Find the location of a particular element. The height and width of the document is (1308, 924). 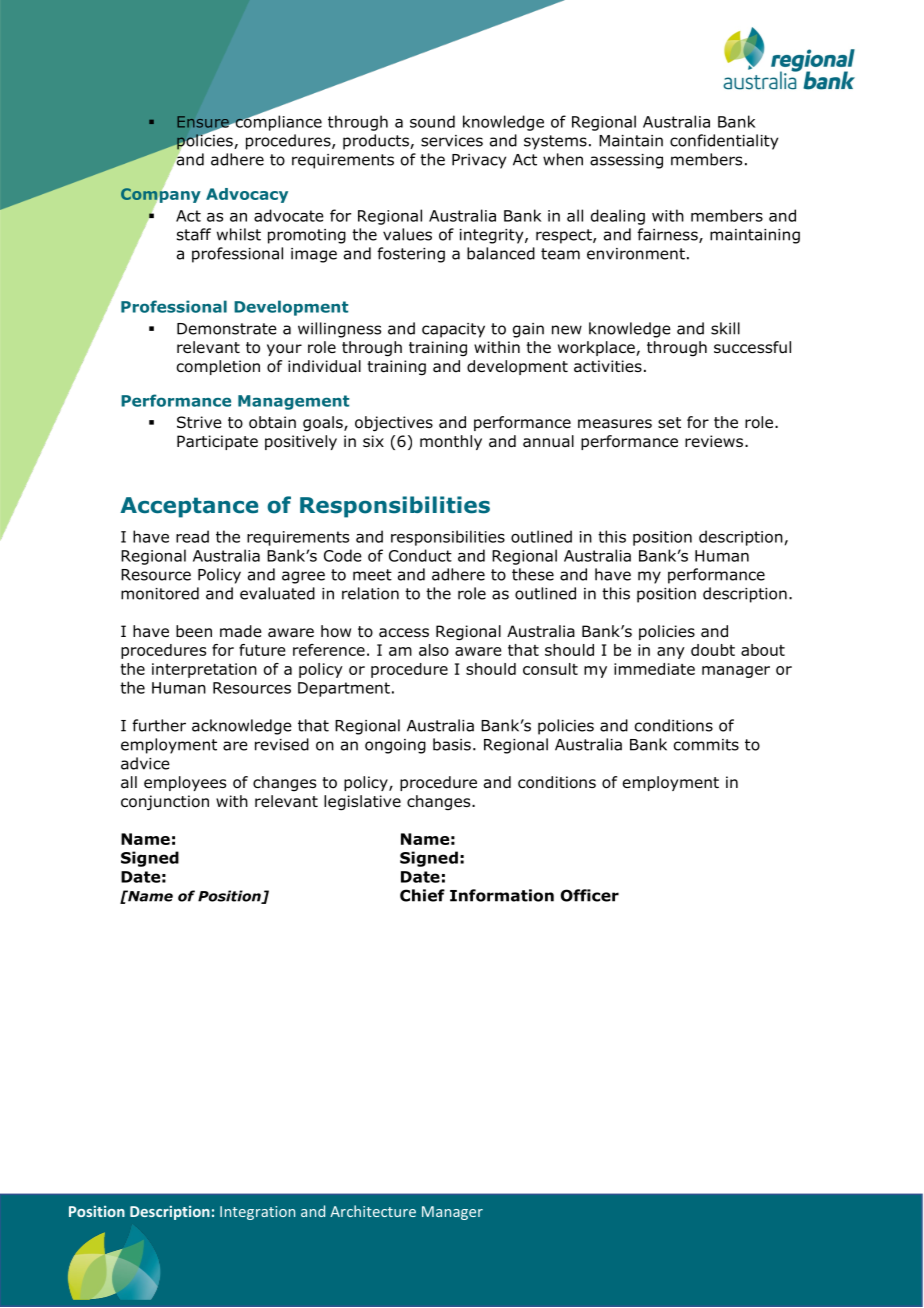

confidentiality is located at coordinates (724, 142).
